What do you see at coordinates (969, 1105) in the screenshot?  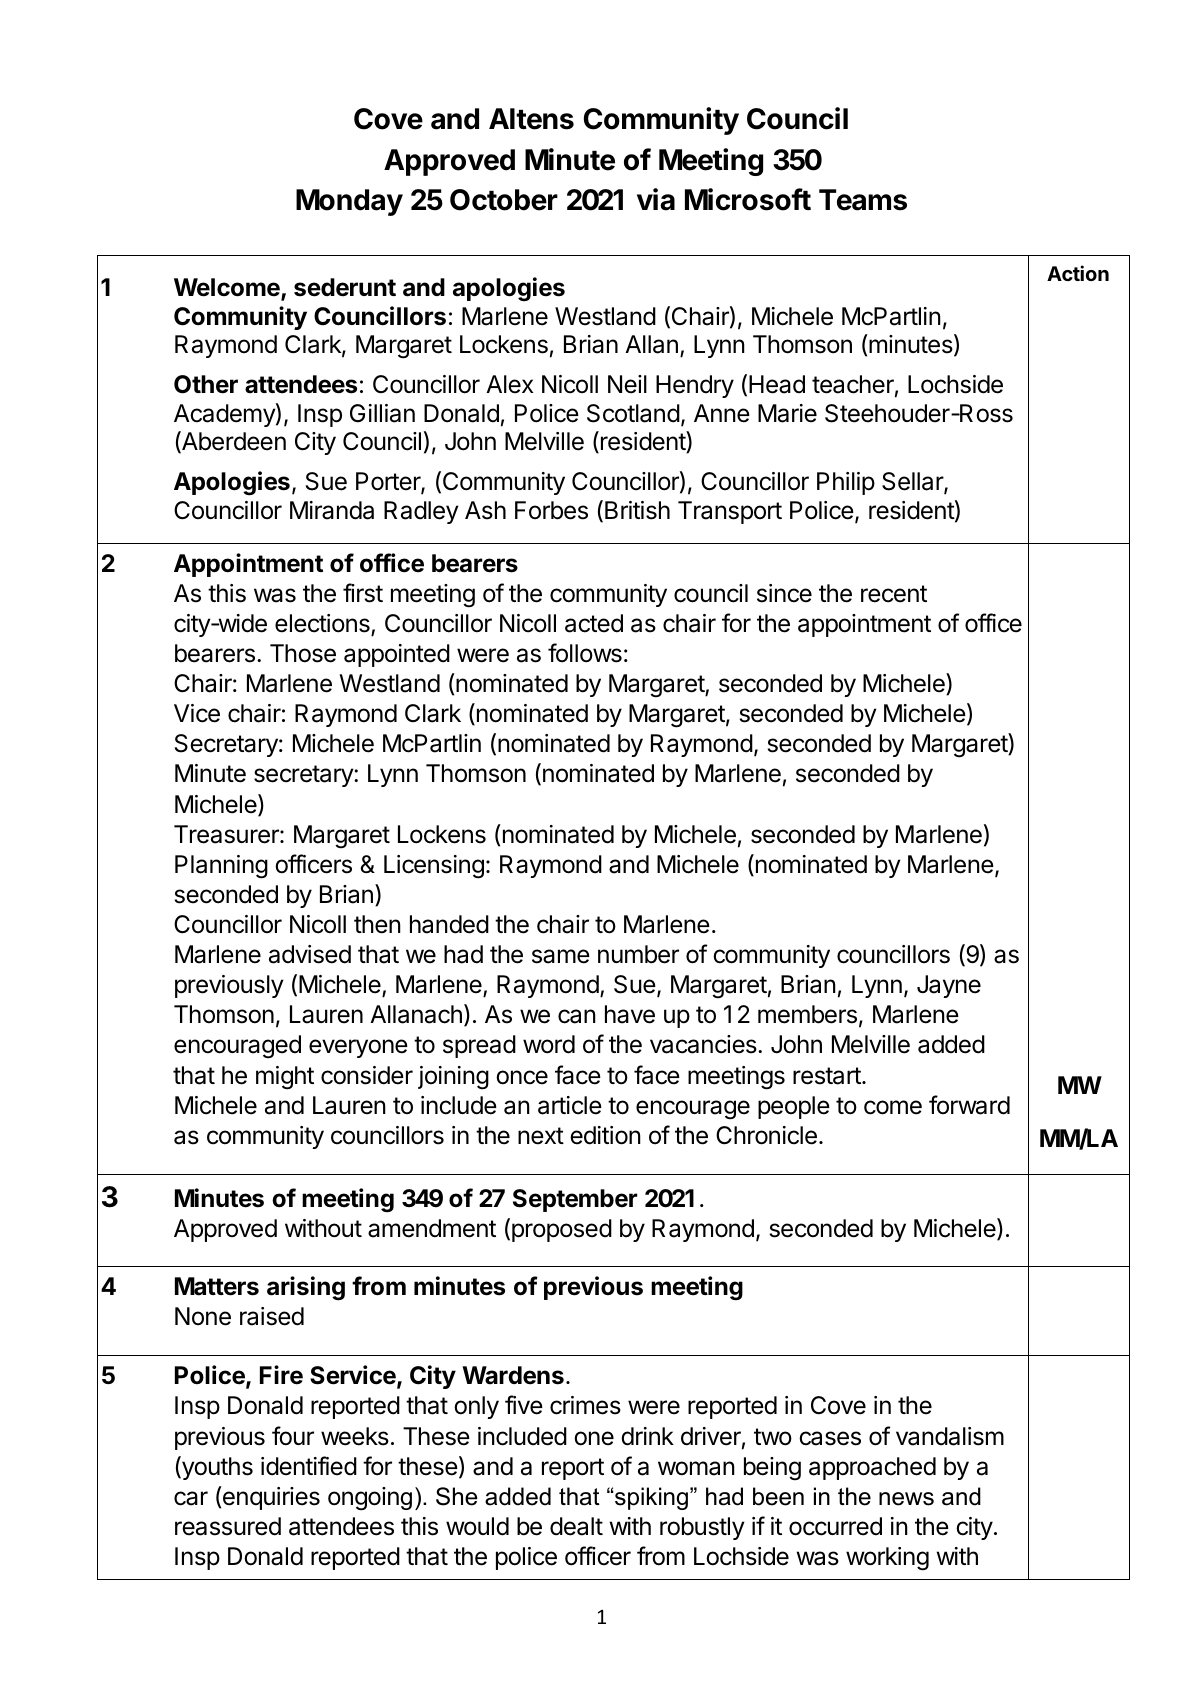 I see `forward` at bounding box center [969, 1105].
